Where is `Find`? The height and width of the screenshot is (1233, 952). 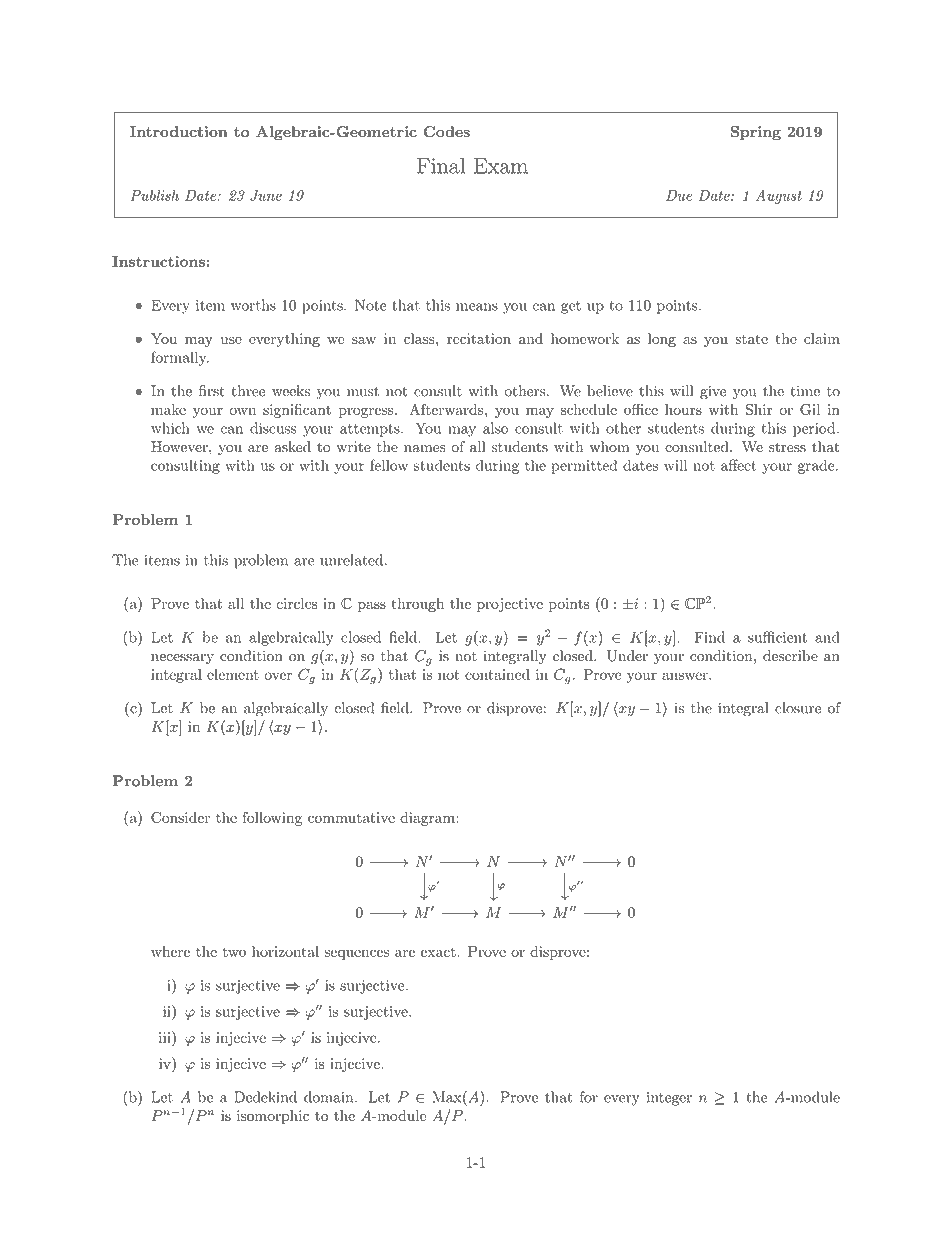
Find is located at coordinates (709, 637).
